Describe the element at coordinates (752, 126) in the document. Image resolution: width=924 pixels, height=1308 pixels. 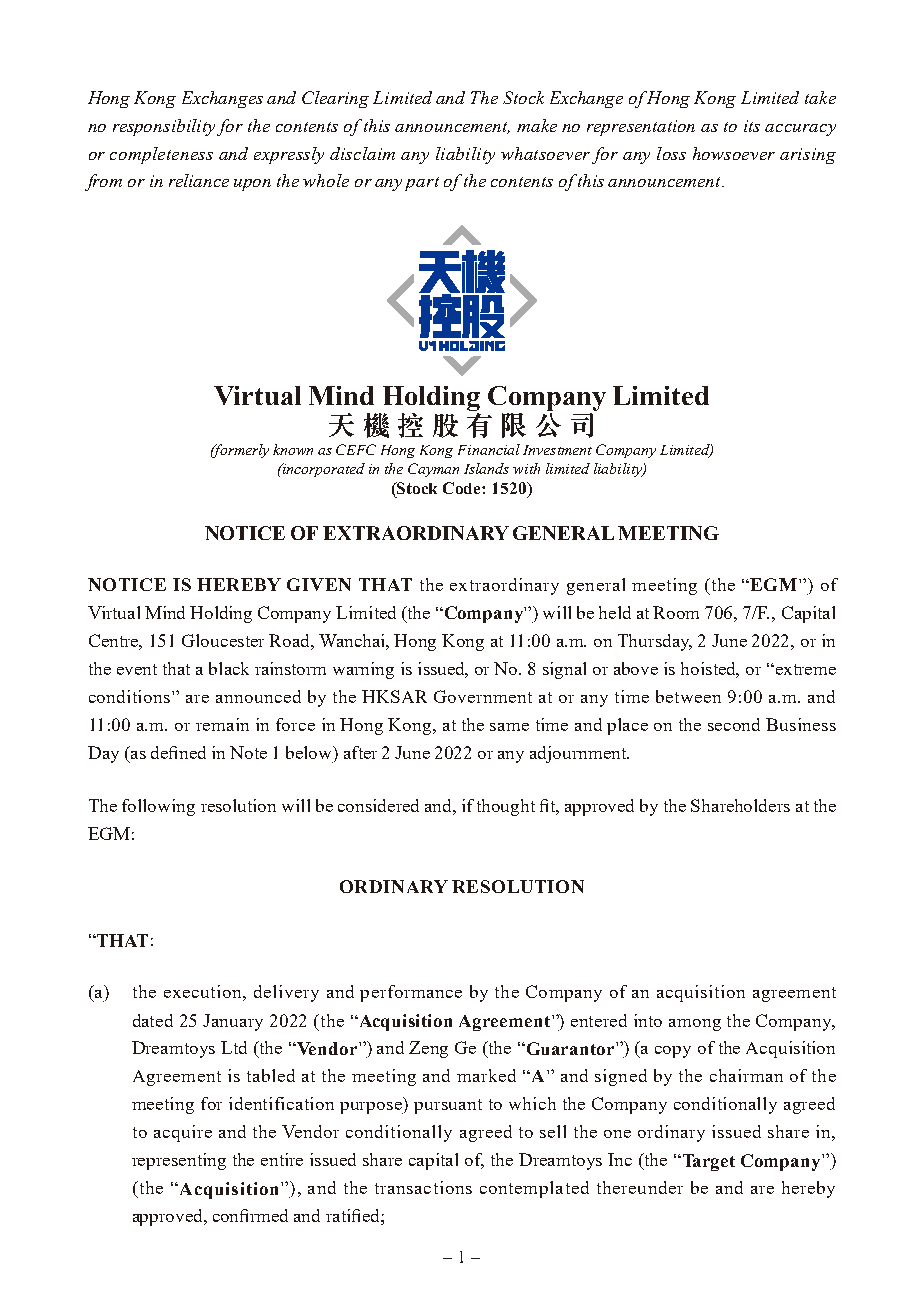
I see `its` at that location.
